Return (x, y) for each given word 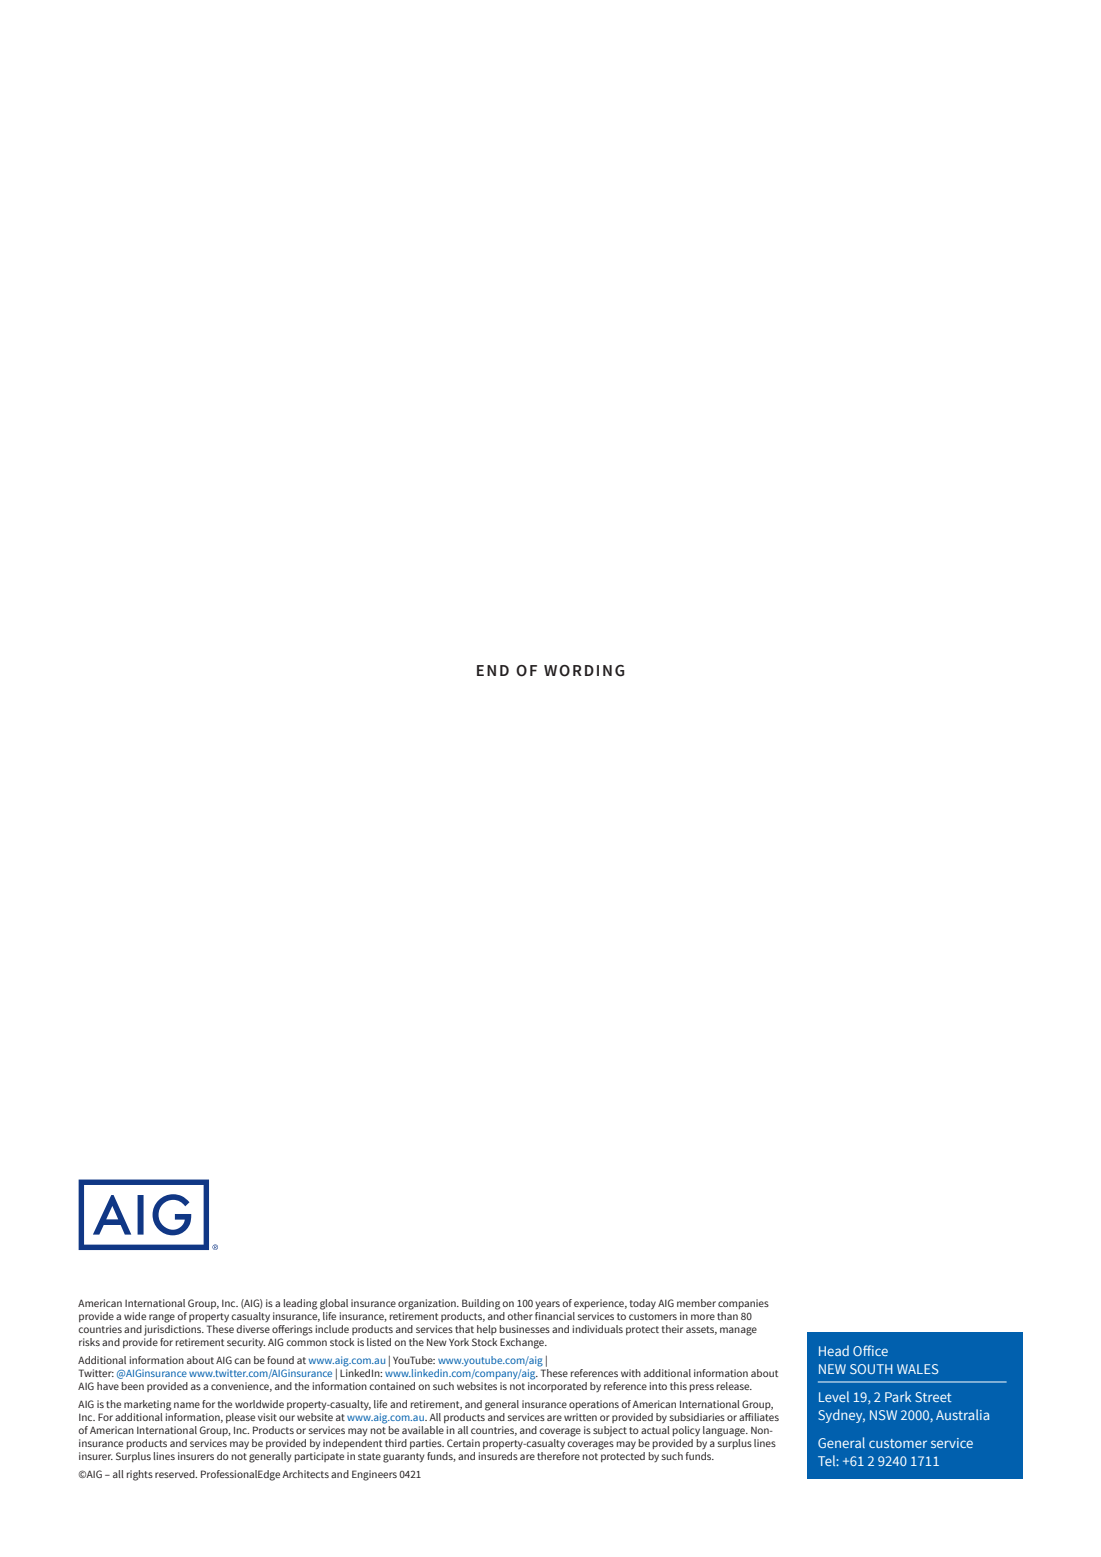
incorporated (557, 1387)
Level (834, 1396)
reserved (176, 1474)
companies (743, 1304)
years (547, 1305)
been (133, 1386)
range (162, 1318)
